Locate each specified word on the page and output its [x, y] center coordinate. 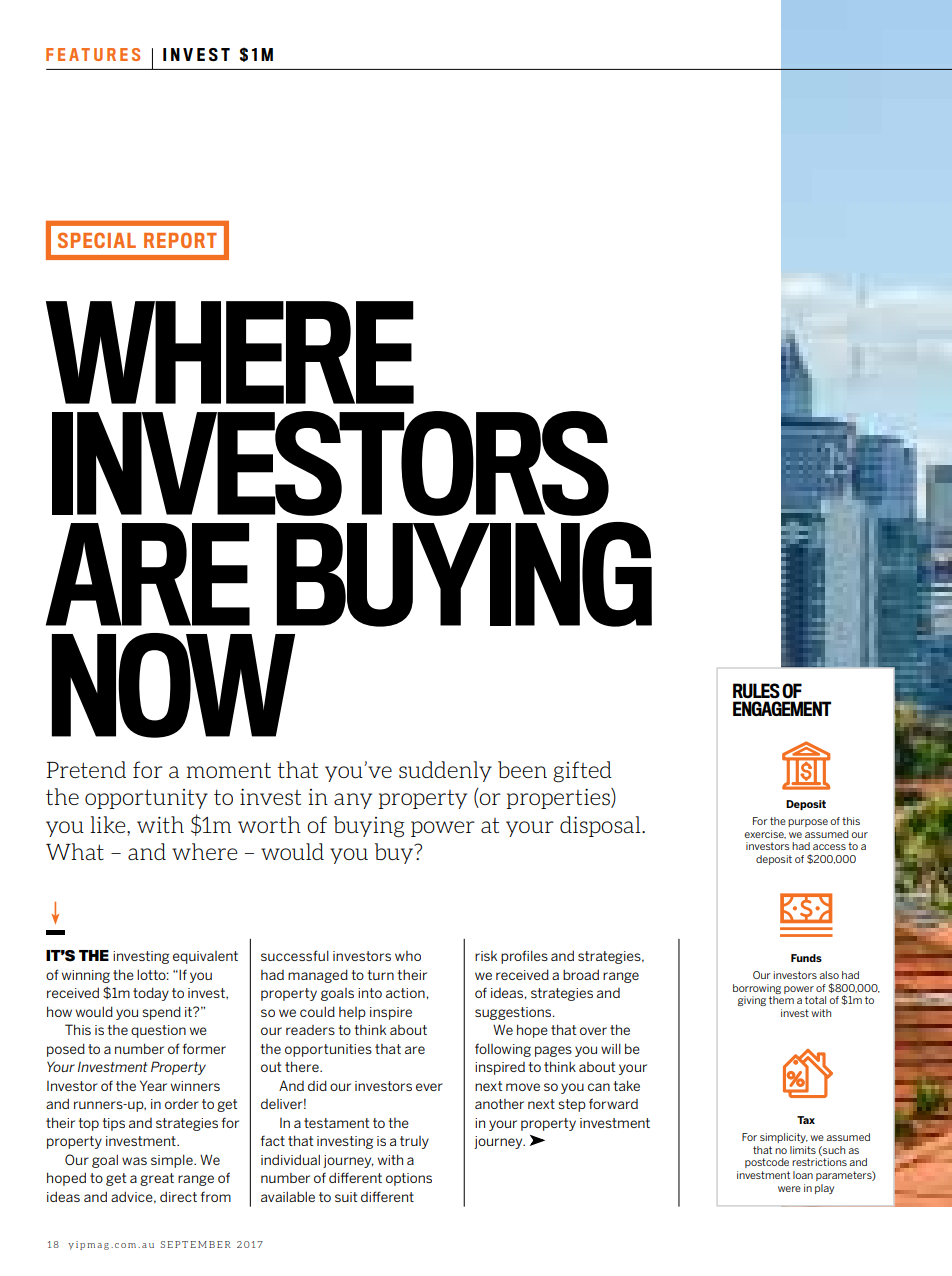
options [409, 1179]
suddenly [445, 771]
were [789, 1189]
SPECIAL [97, 240]
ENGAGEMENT [782, 708]
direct [178, 1196]
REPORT [180, 240]
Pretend [86, 769]
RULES [756, 690]
